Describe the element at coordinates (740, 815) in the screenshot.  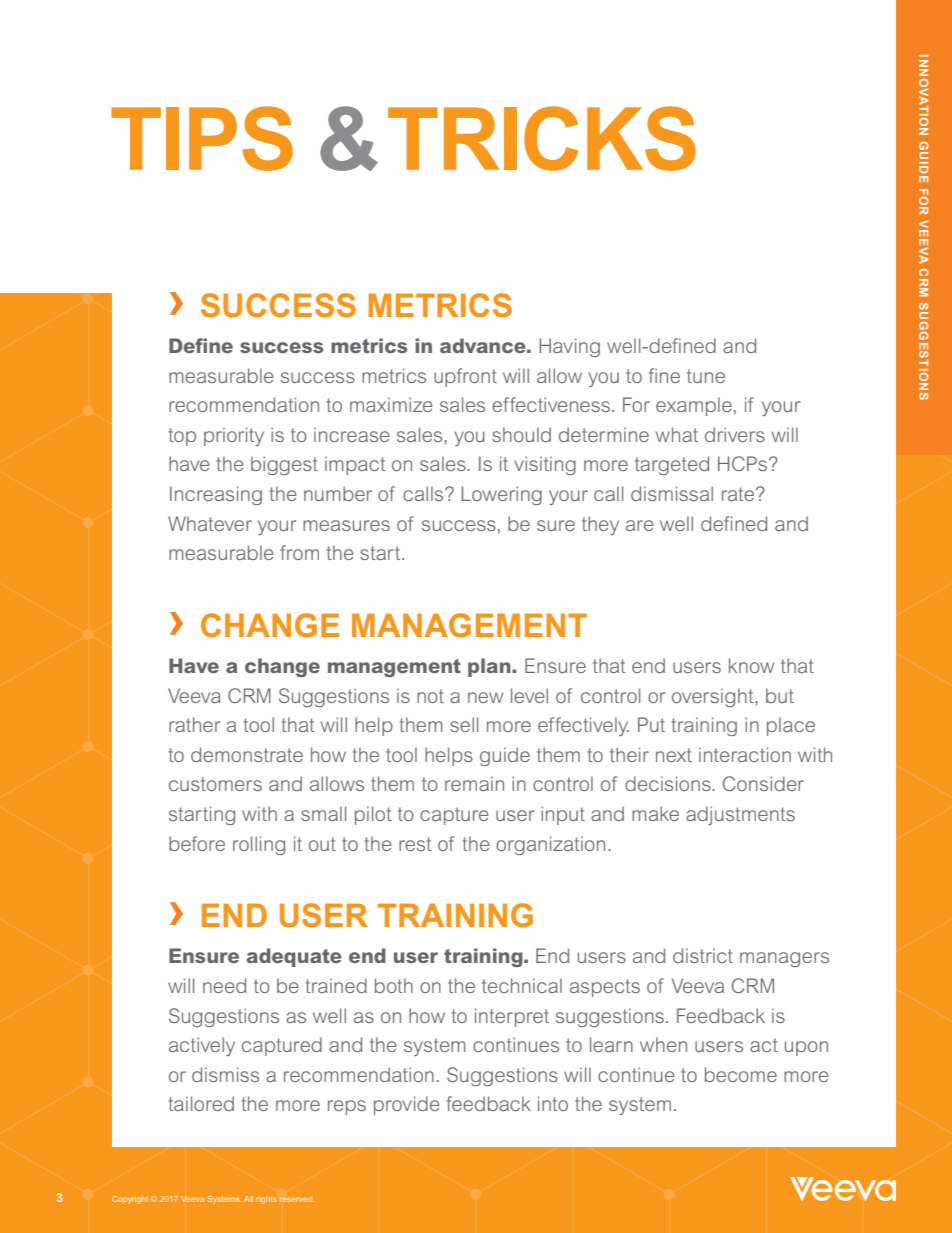
I see `adjustments` at that location.
